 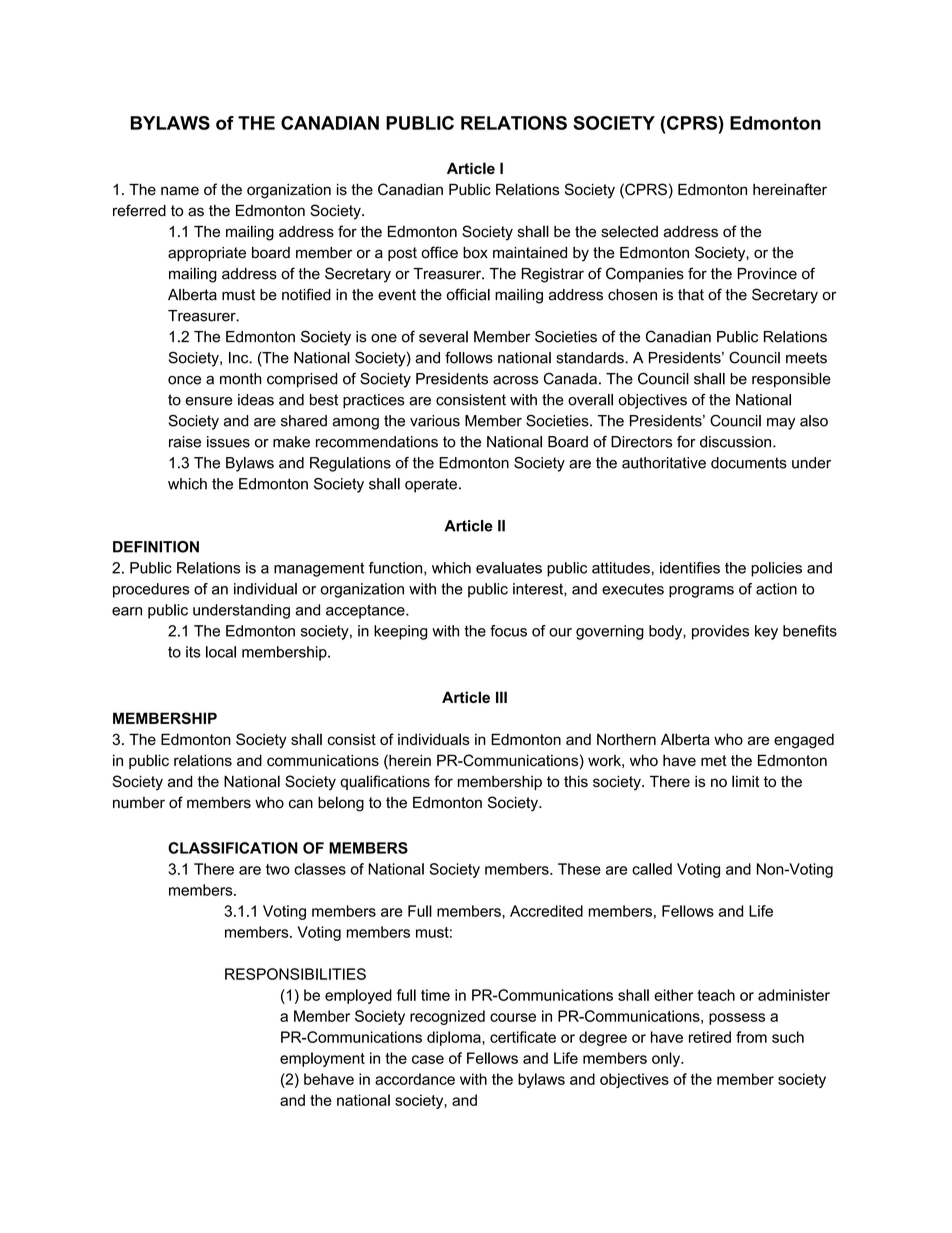 I want to click on issues, so click(x=228, y=442).
